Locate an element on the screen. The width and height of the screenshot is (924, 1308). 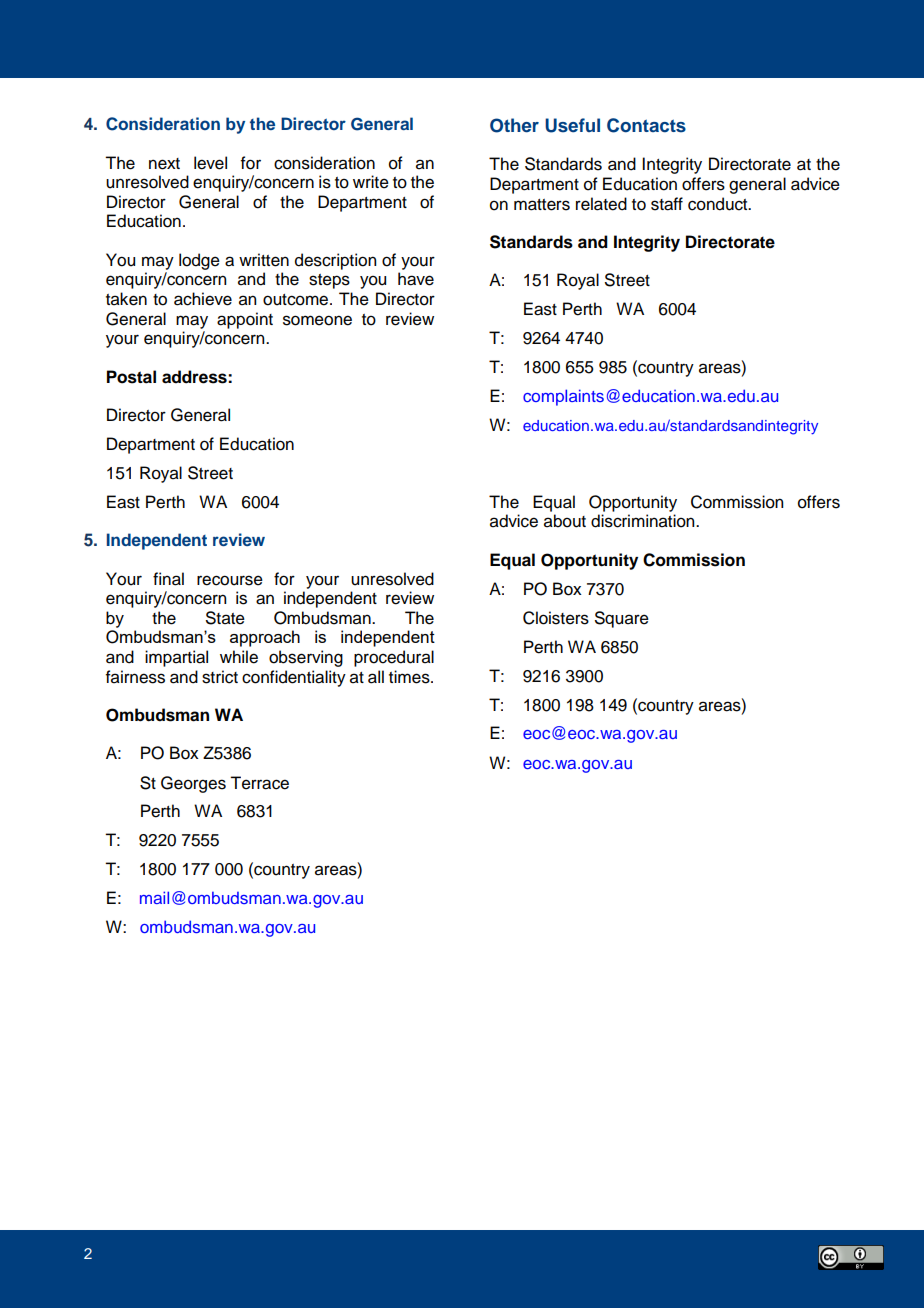
level is located at coordinates (210, 163).
